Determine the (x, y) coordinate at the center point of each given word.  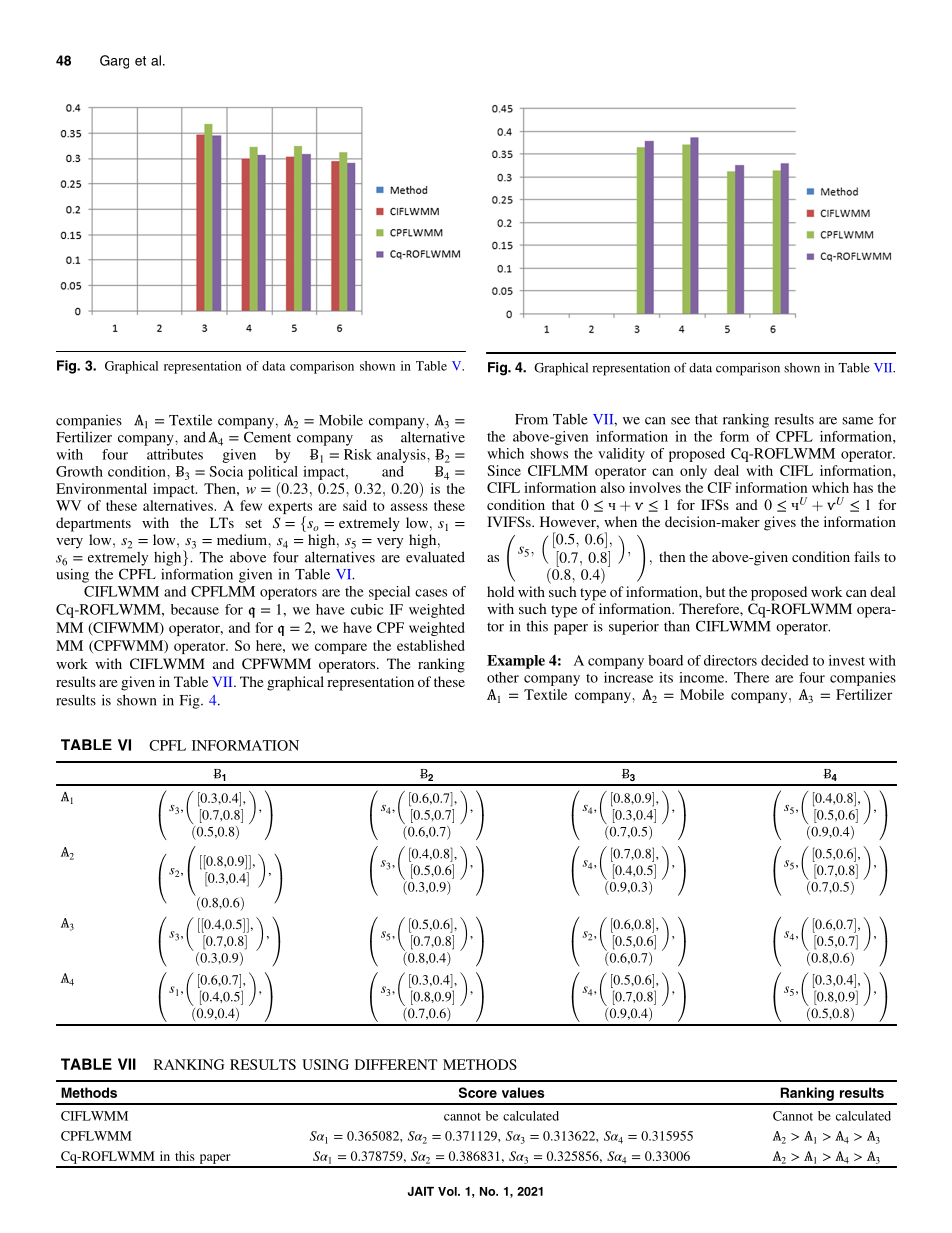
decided (785, 660)
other (503, 677)
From (531, 419)
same (858, 421)
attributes (175, 454)
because (195, 609)
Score (478, 1092)
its (666, 677)
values (523, 1092)
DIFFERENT (396, 1064)
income (703, 677)
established (431, 645)
